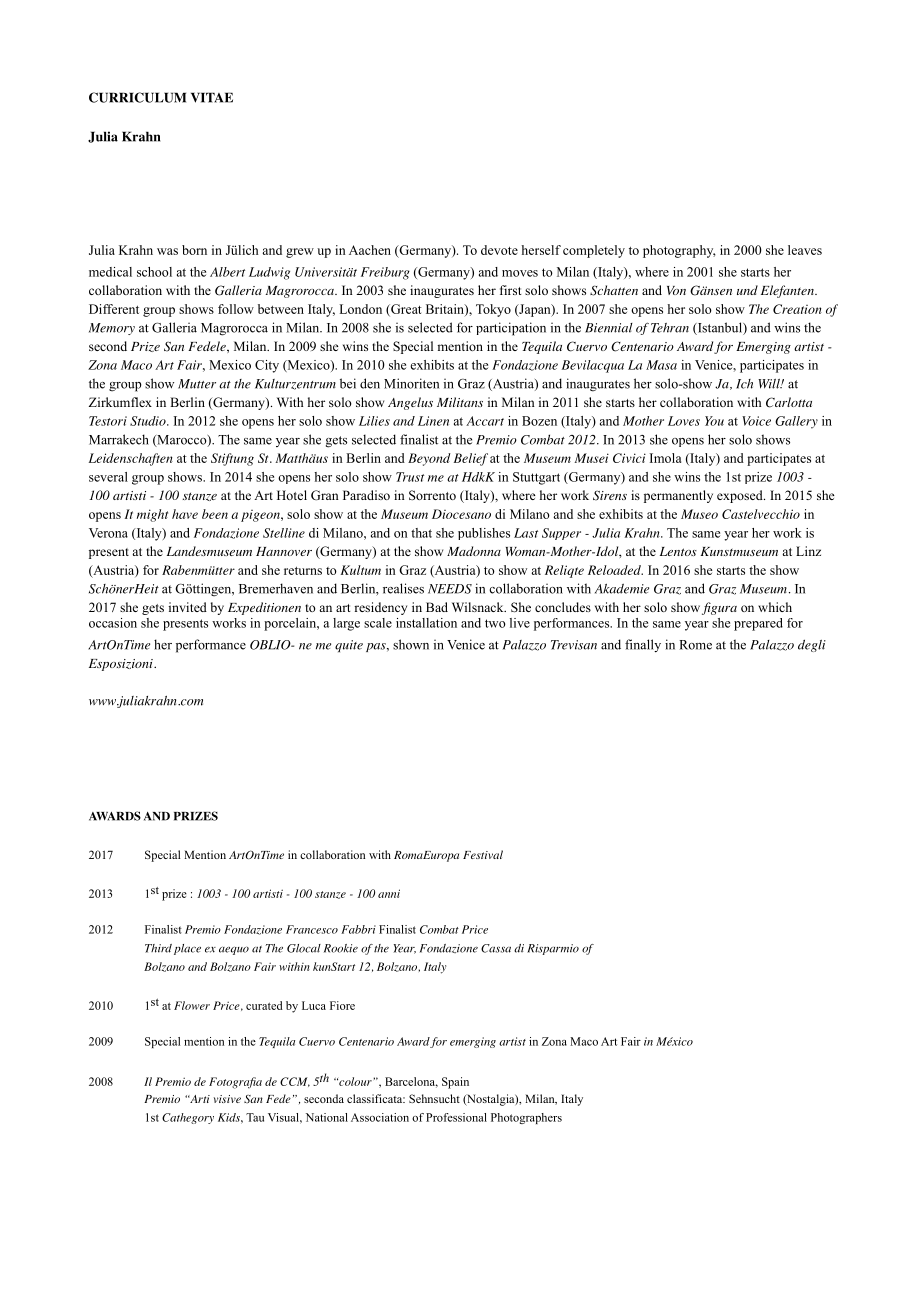 Image resolution: width=924 pixels, height=1308 pixels. I want to click on VITAE, so click(212, 97).
